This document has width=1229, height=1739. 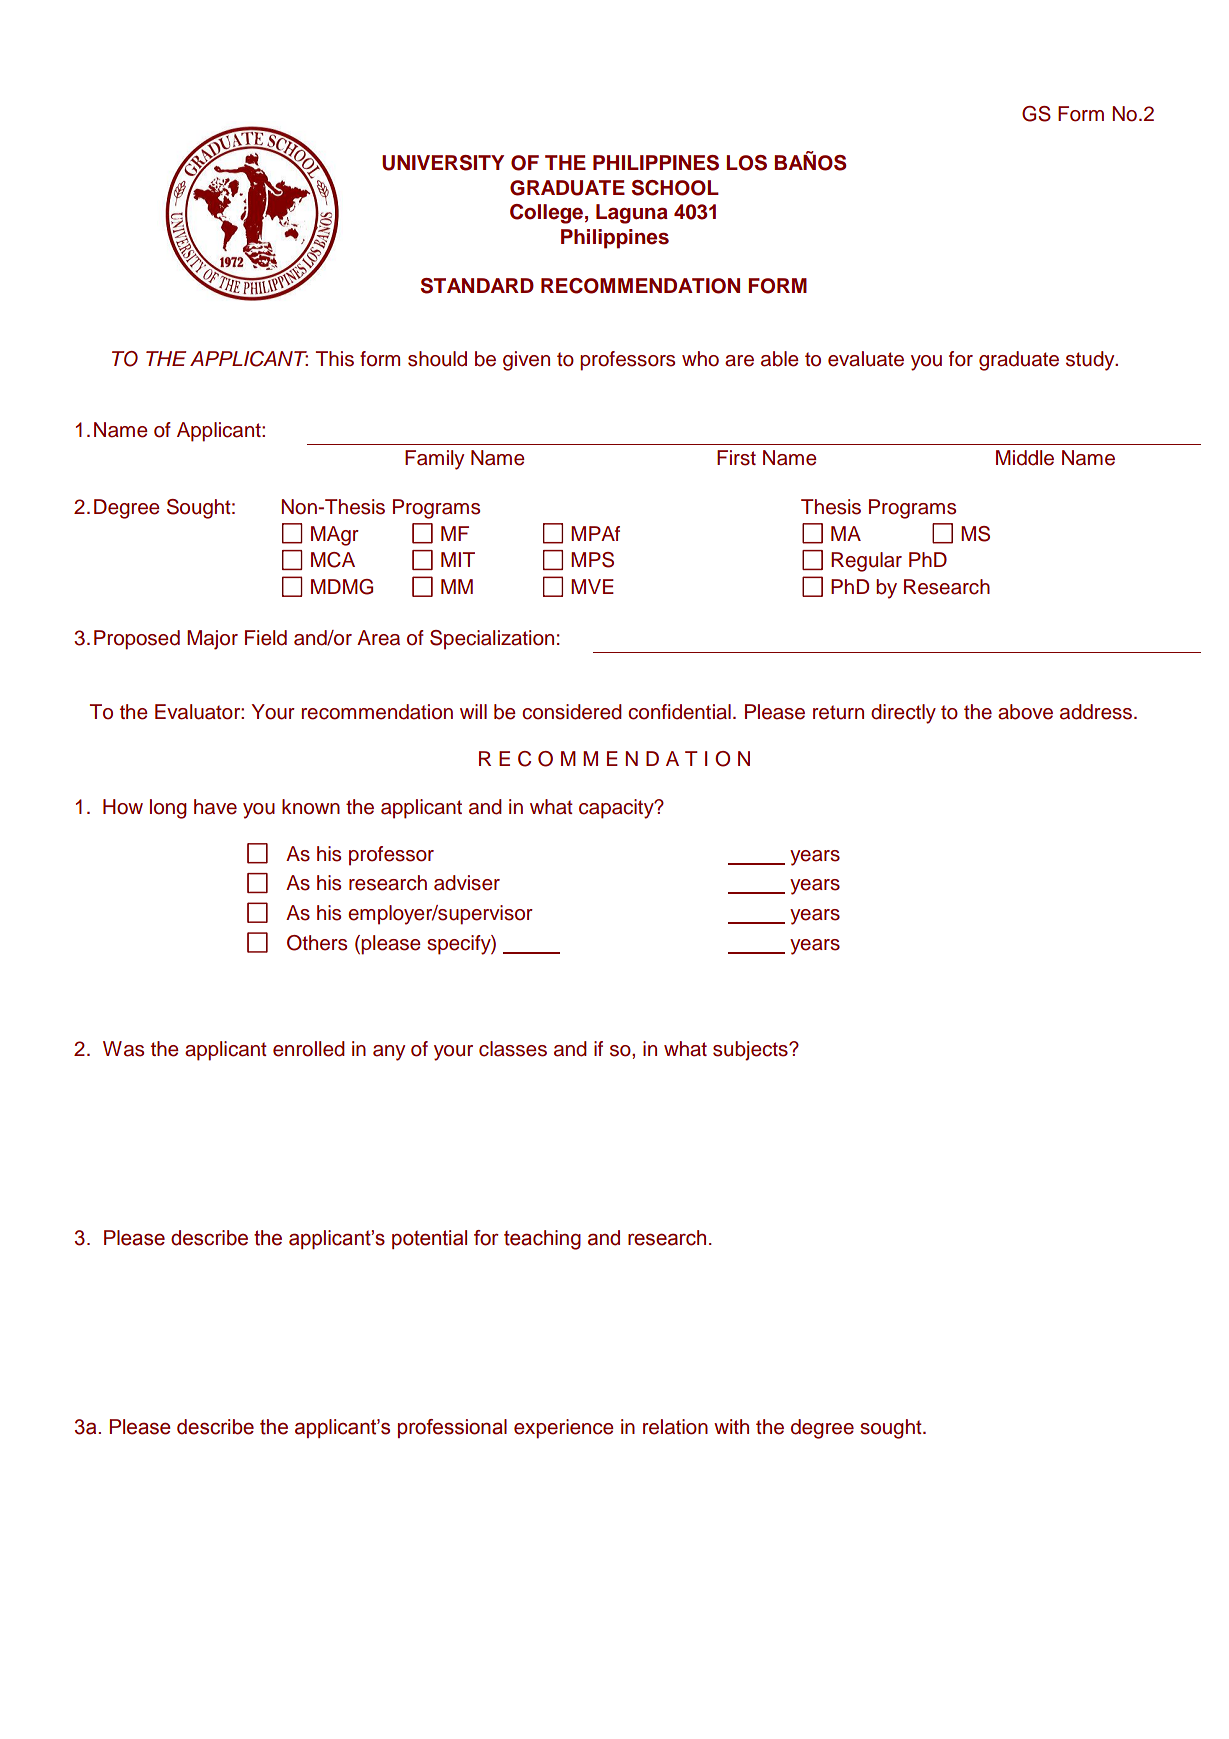 What do you see at coordinates (751, 1051) in the document?
I see `subjects` at bounding box center [751, 1051].
